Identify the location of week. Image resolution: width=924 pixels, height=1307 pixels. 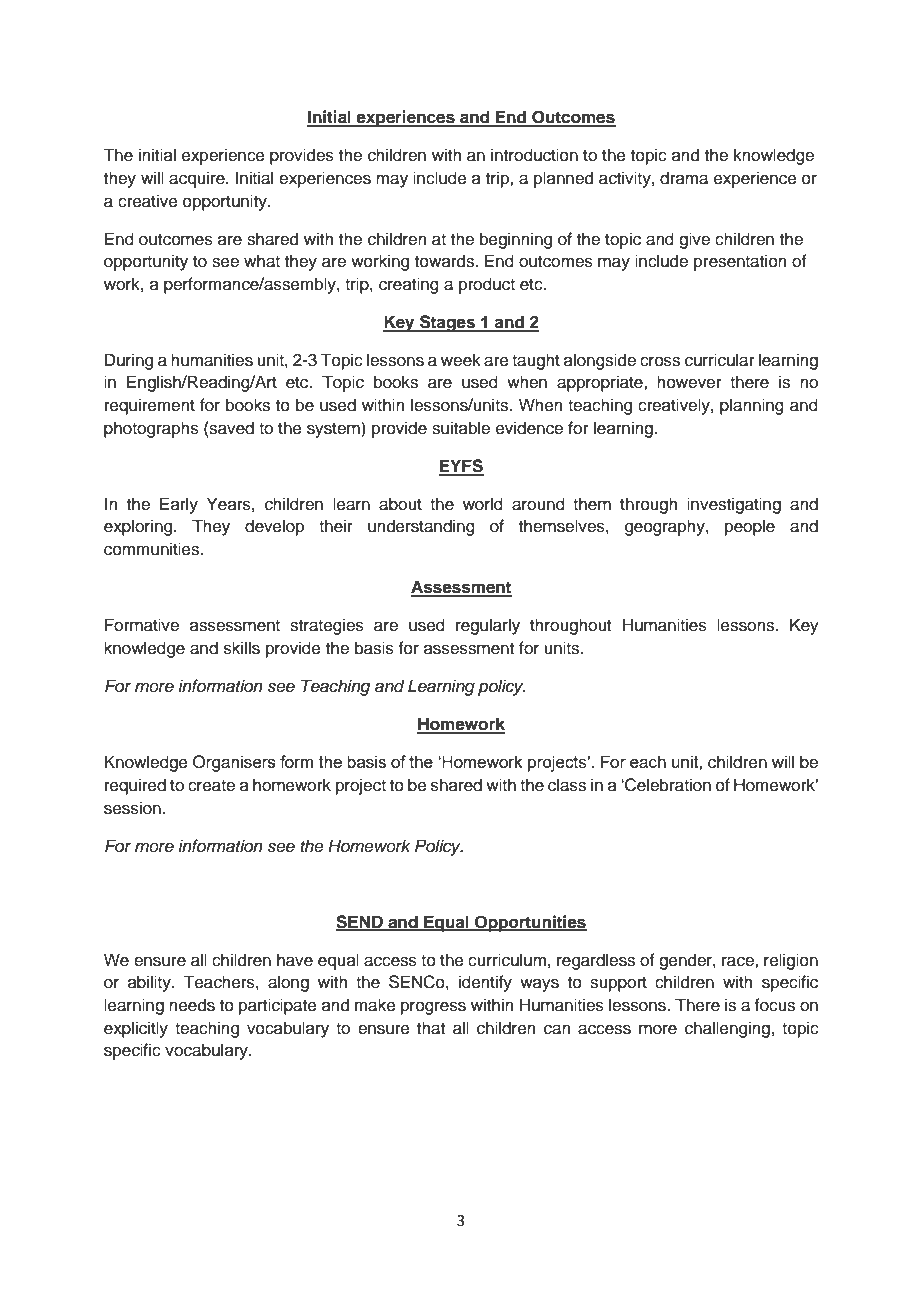
(461, 360).
